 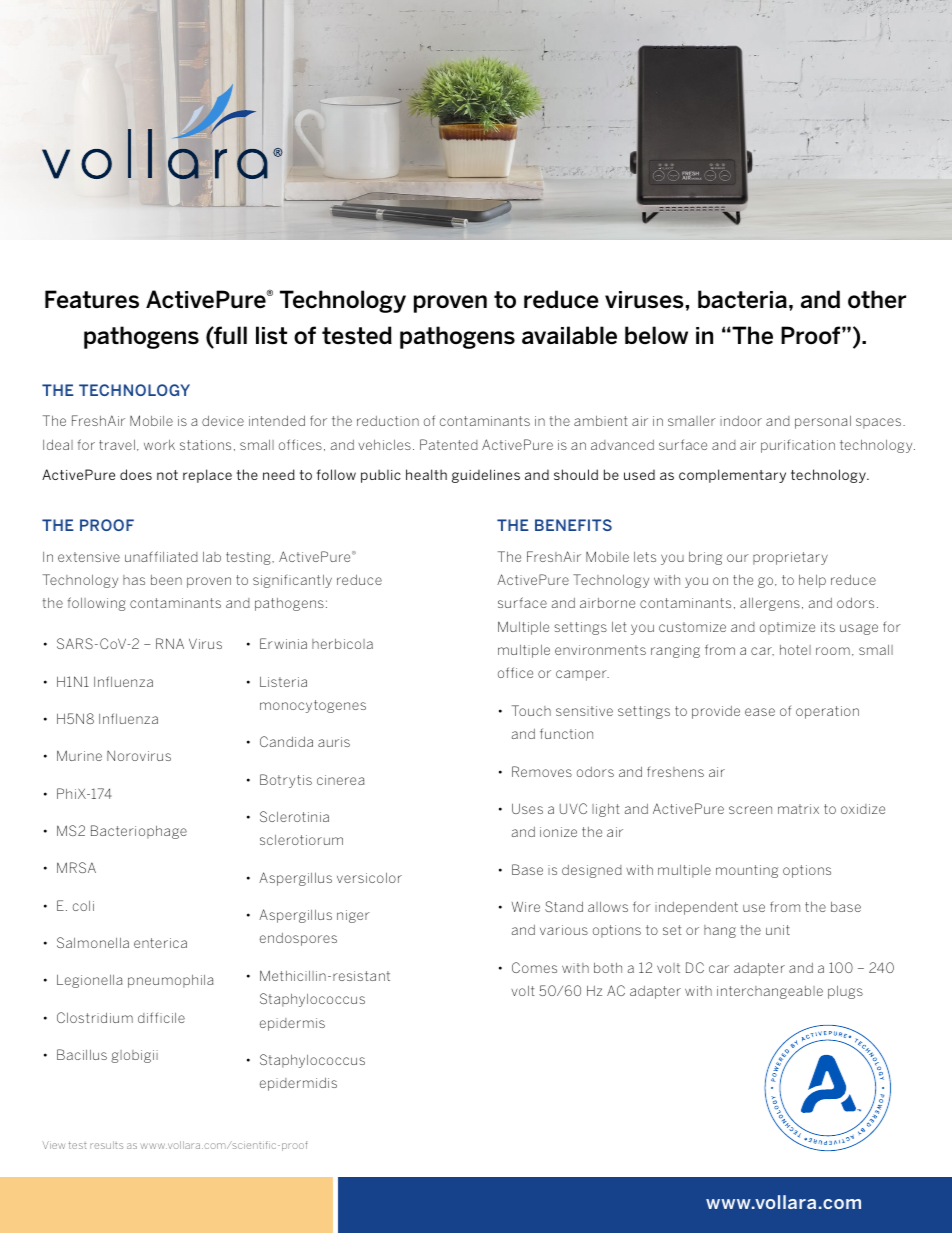 I want to click on Murine, so click(x=79, y=755).
